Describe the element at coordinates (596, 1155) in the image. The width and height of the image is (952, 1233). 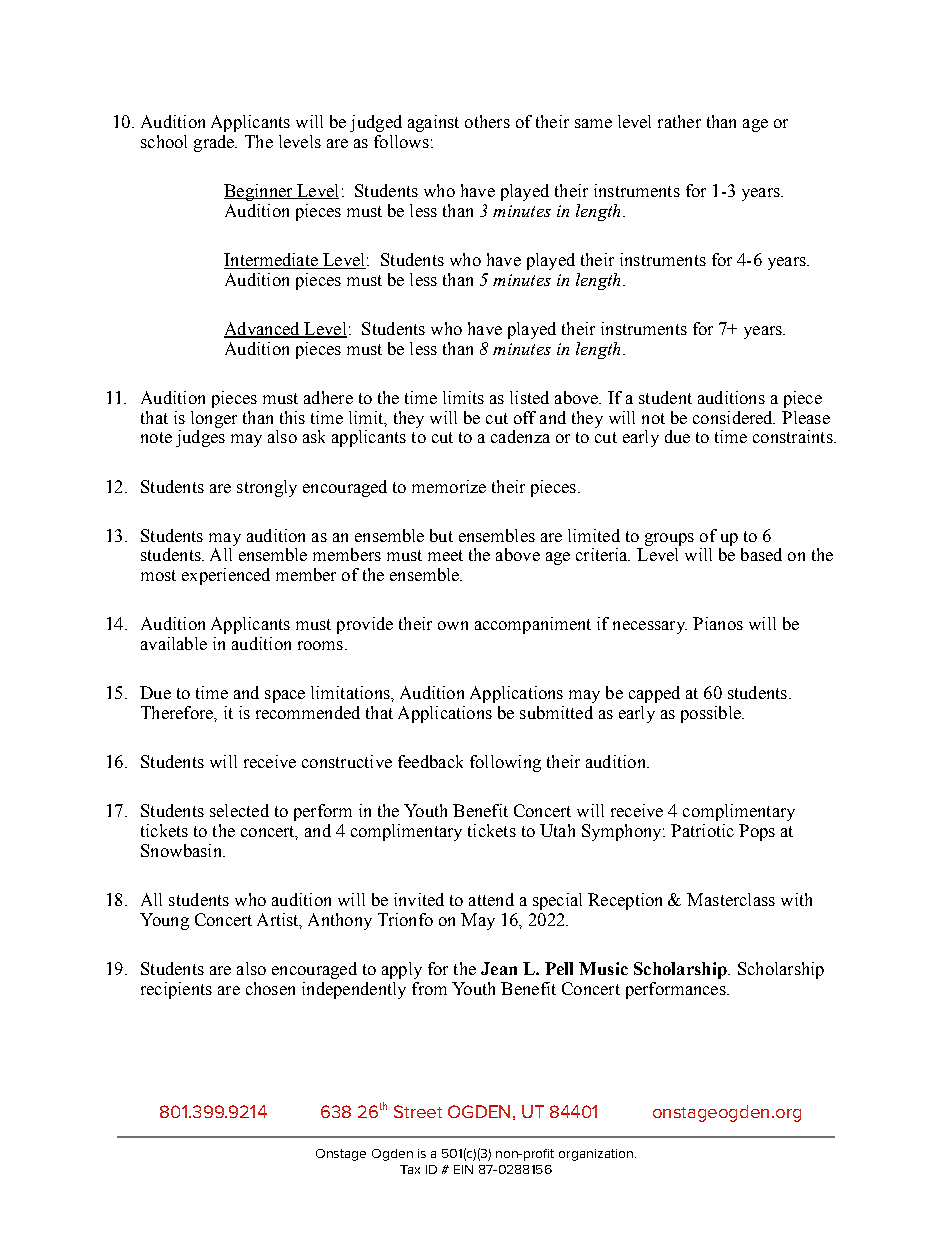
I see `organization` at that location.
